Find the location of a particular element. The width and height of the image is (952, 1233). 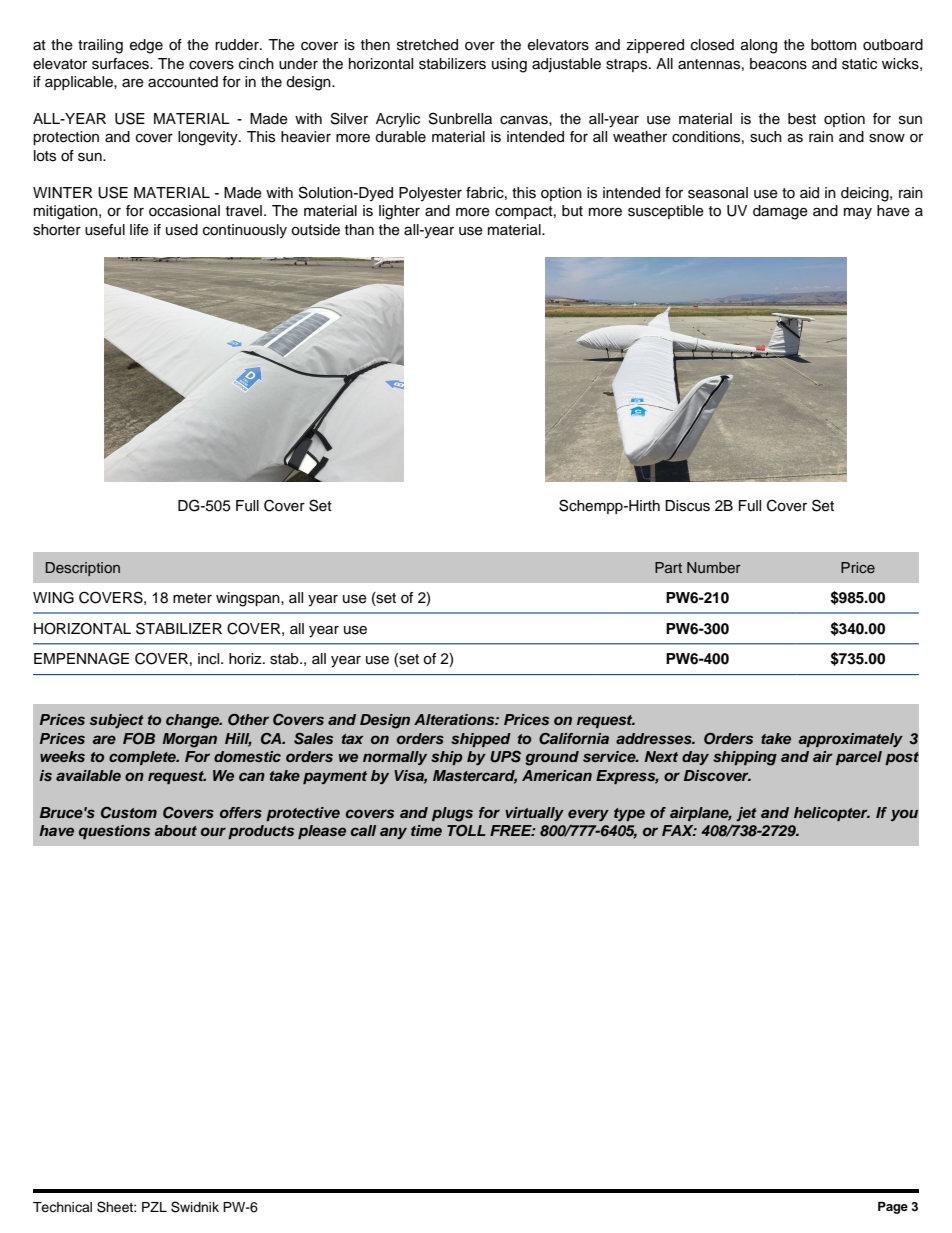

helicopter is located at coordinates (832, 814).
